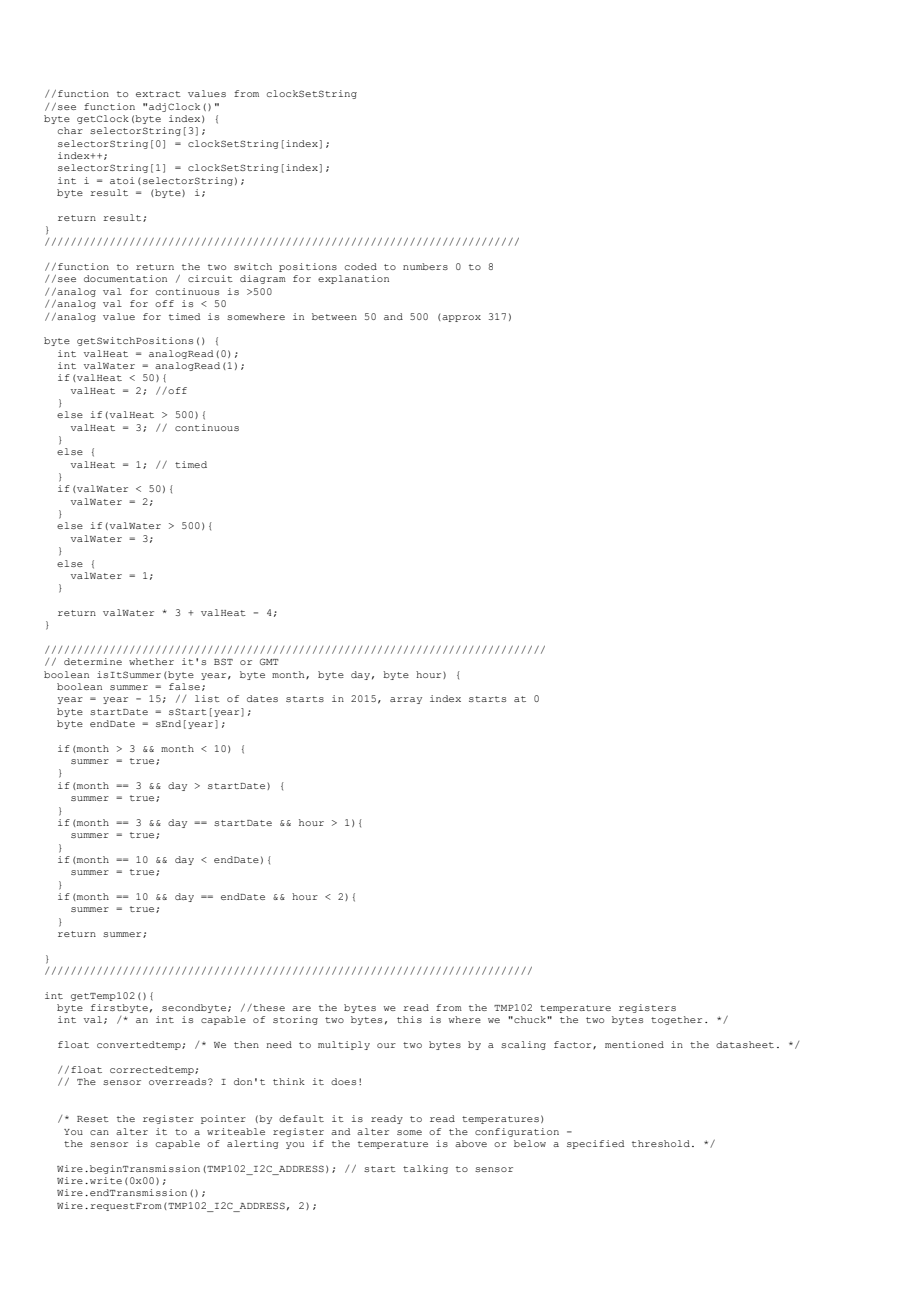 The width and height of the page is (924, 1308). What do you see at coordinates (125, 278) in the page?
I see `documentation` at bounding box center [125, 278].
